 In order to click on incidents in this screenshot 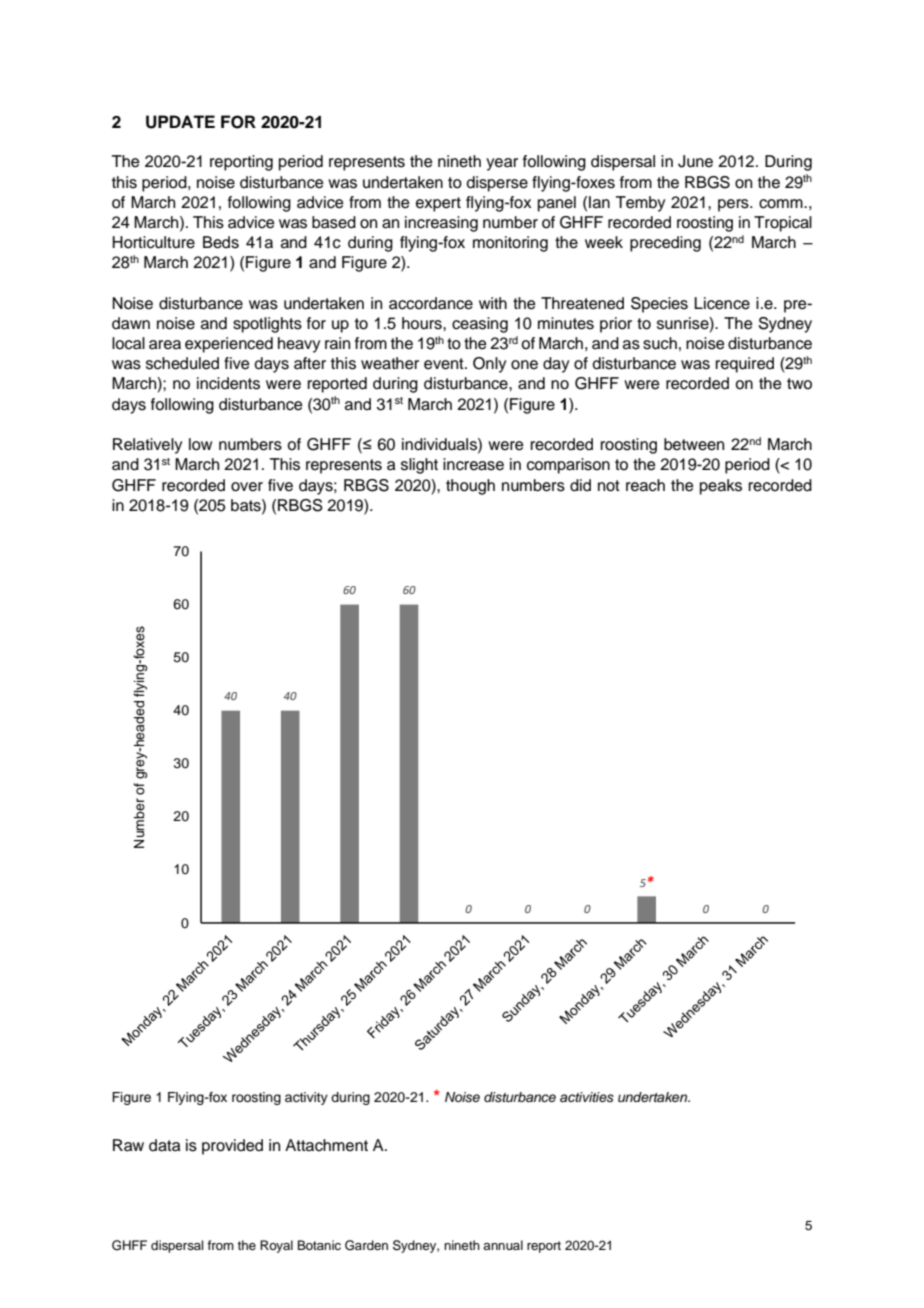, I will do `click(228, 383)`.
